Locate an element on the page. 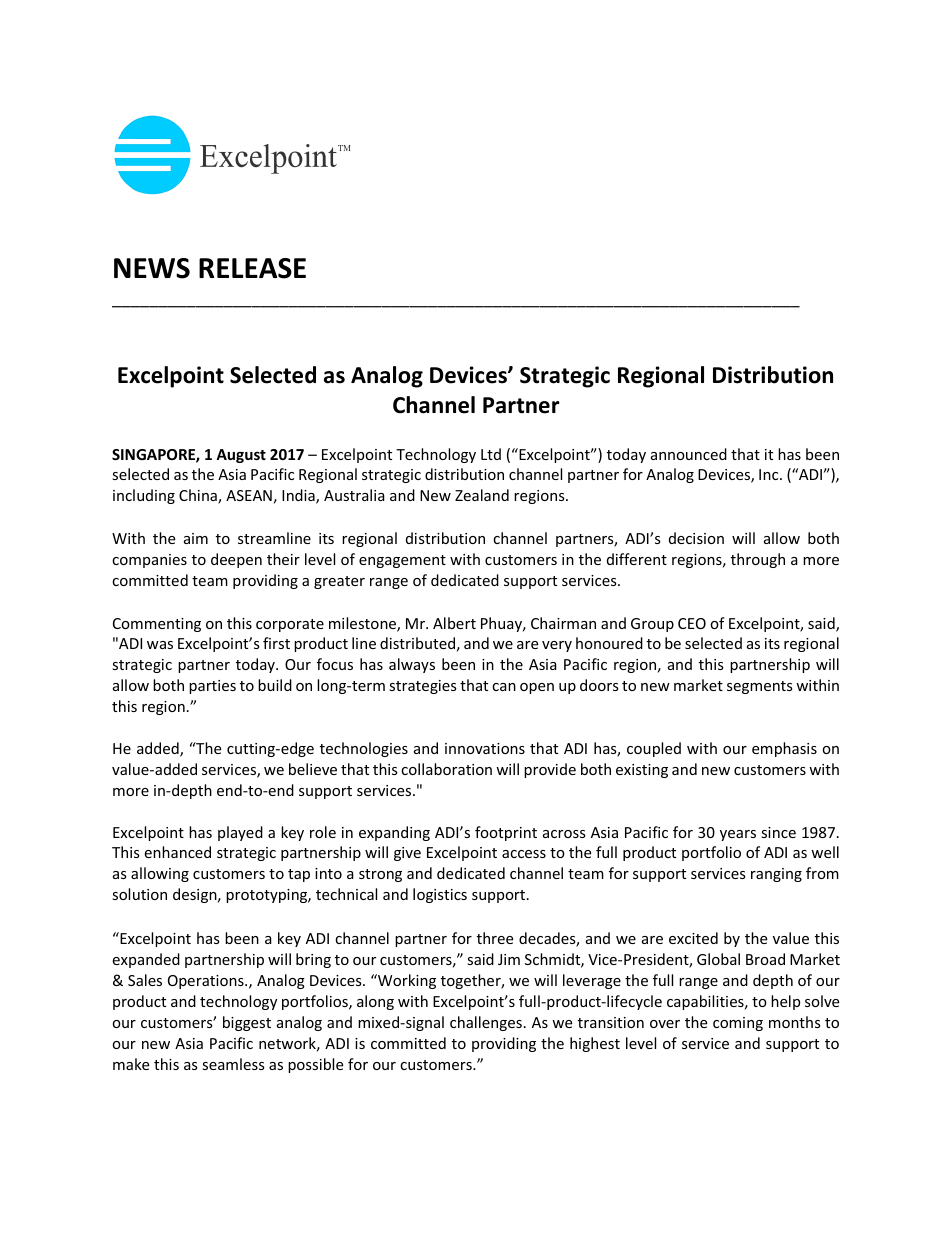 The image size is (952, 1233). China is located at coordinates (199, 496).
